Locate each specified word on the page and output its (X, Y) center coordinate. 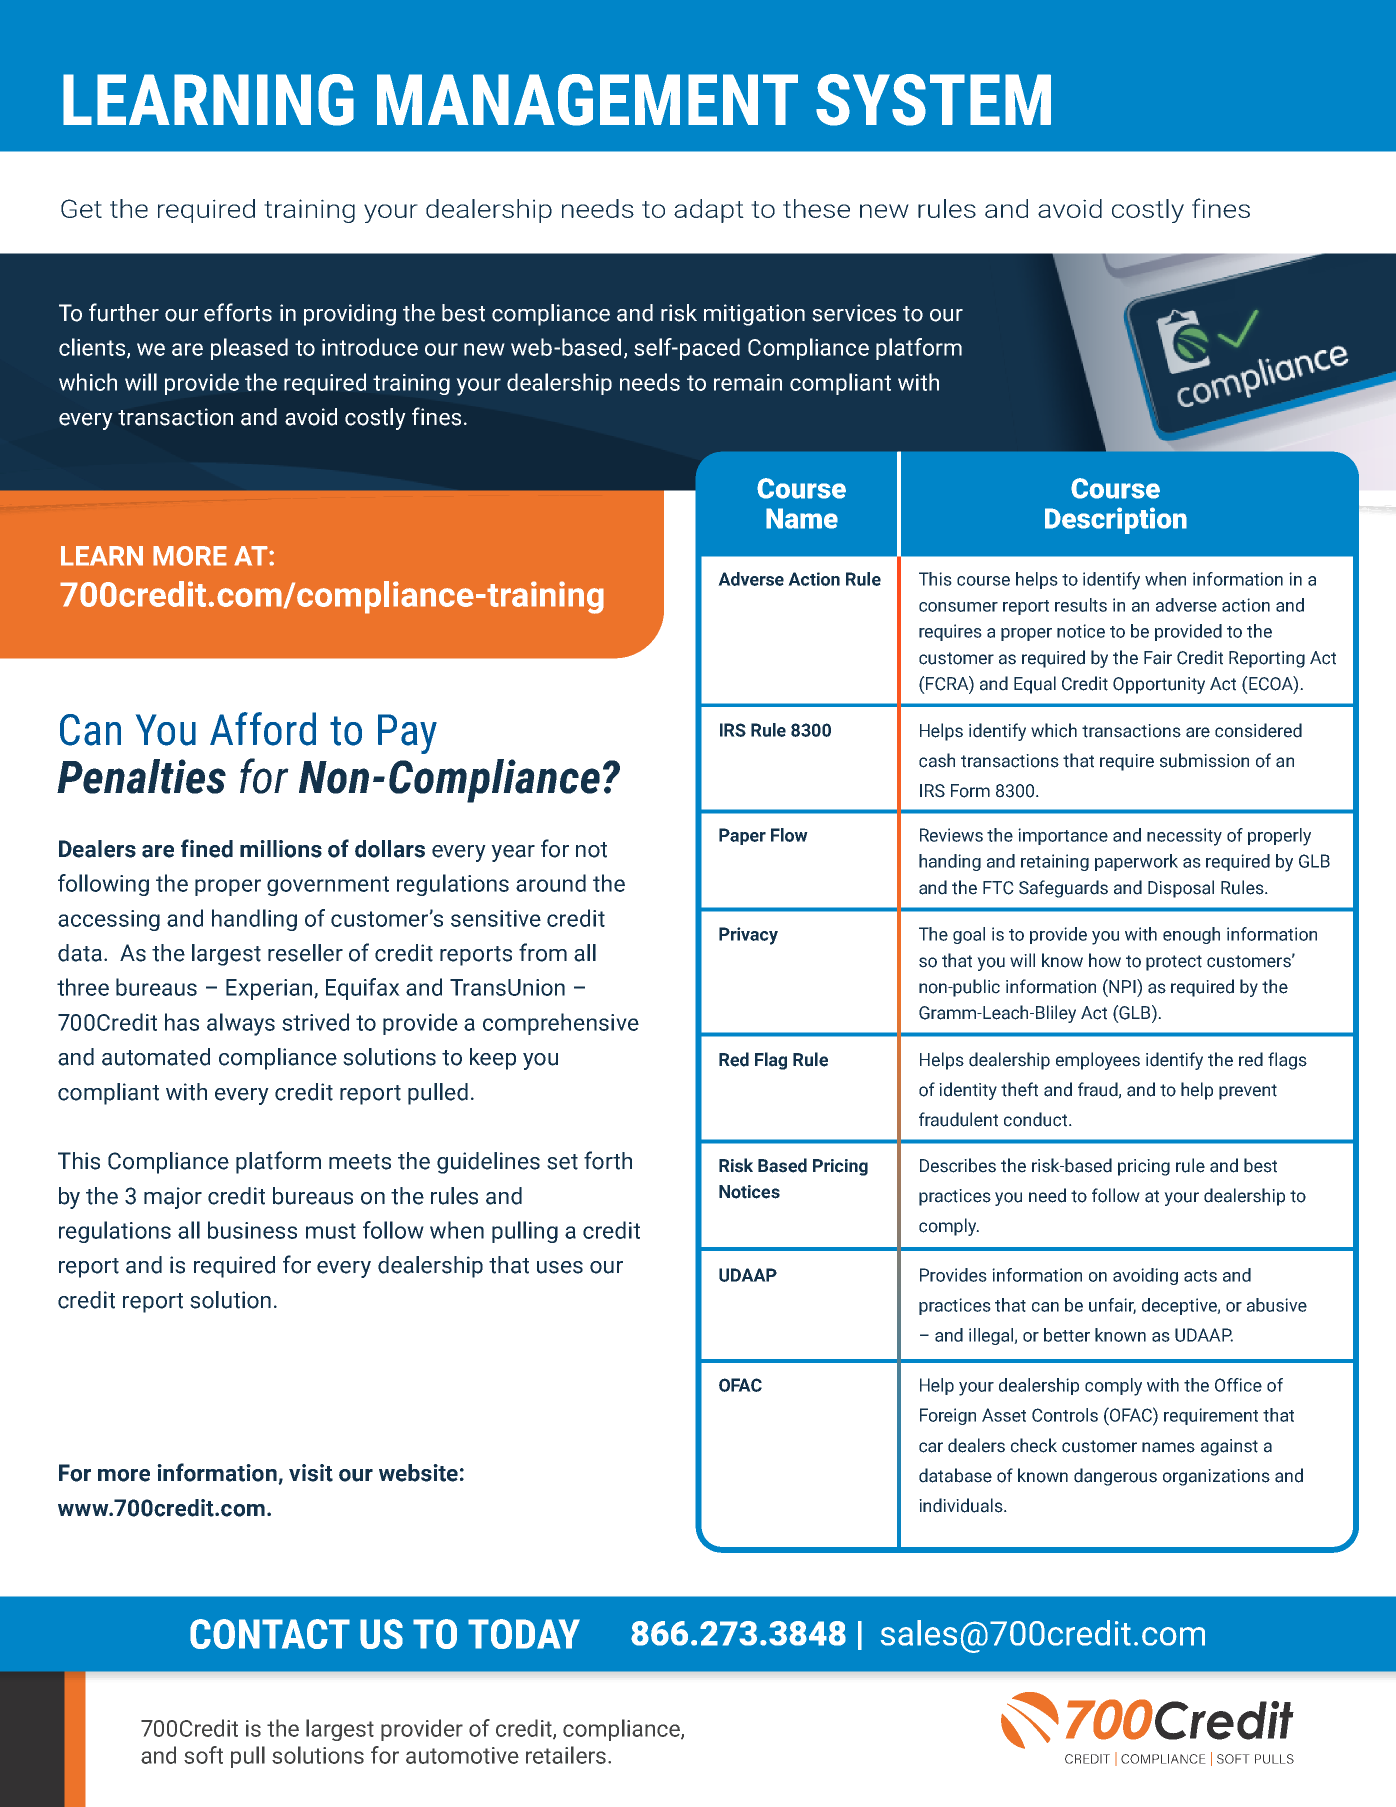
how (1105, 960)
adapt (709, 211)
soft (203, 1755)
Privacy (748, 936)
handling (254, 920)
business (252, 1230)
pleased (249, 349)
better (1067, 1335)
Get (81, 208)
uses (560, 1267)
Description (1116, 520)
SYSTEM (933, 100)
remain (748, 382)
